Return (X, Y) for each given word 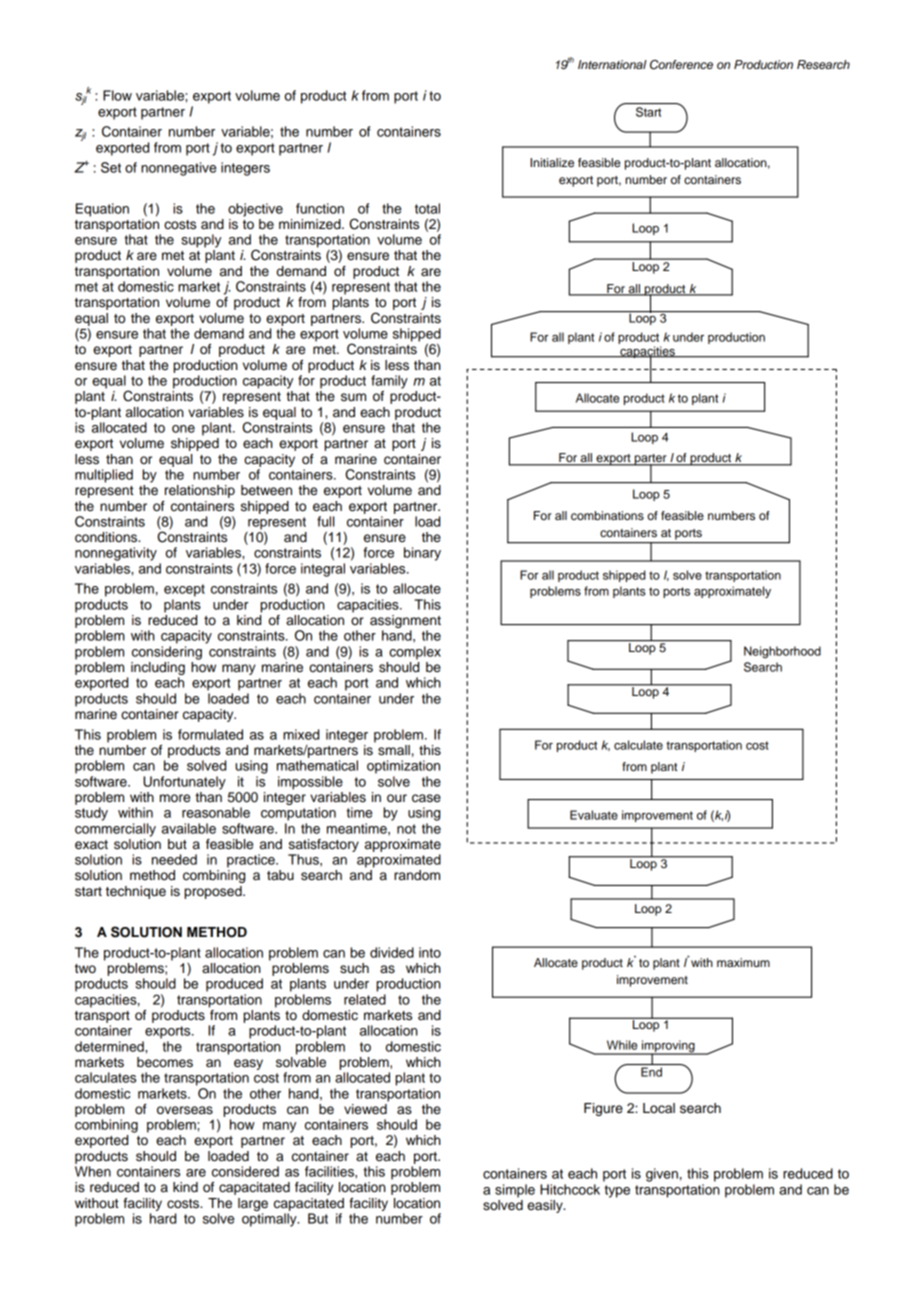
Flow (117, 95)
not (406, 829)
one (183, 429)
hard (163, 1218)
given (662, 1175)
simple (515, 1191)
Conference (681, 65)
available (189, 828)
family (389, 382)
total (427, 208)
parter (650, 460)
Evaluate (594, 815)
